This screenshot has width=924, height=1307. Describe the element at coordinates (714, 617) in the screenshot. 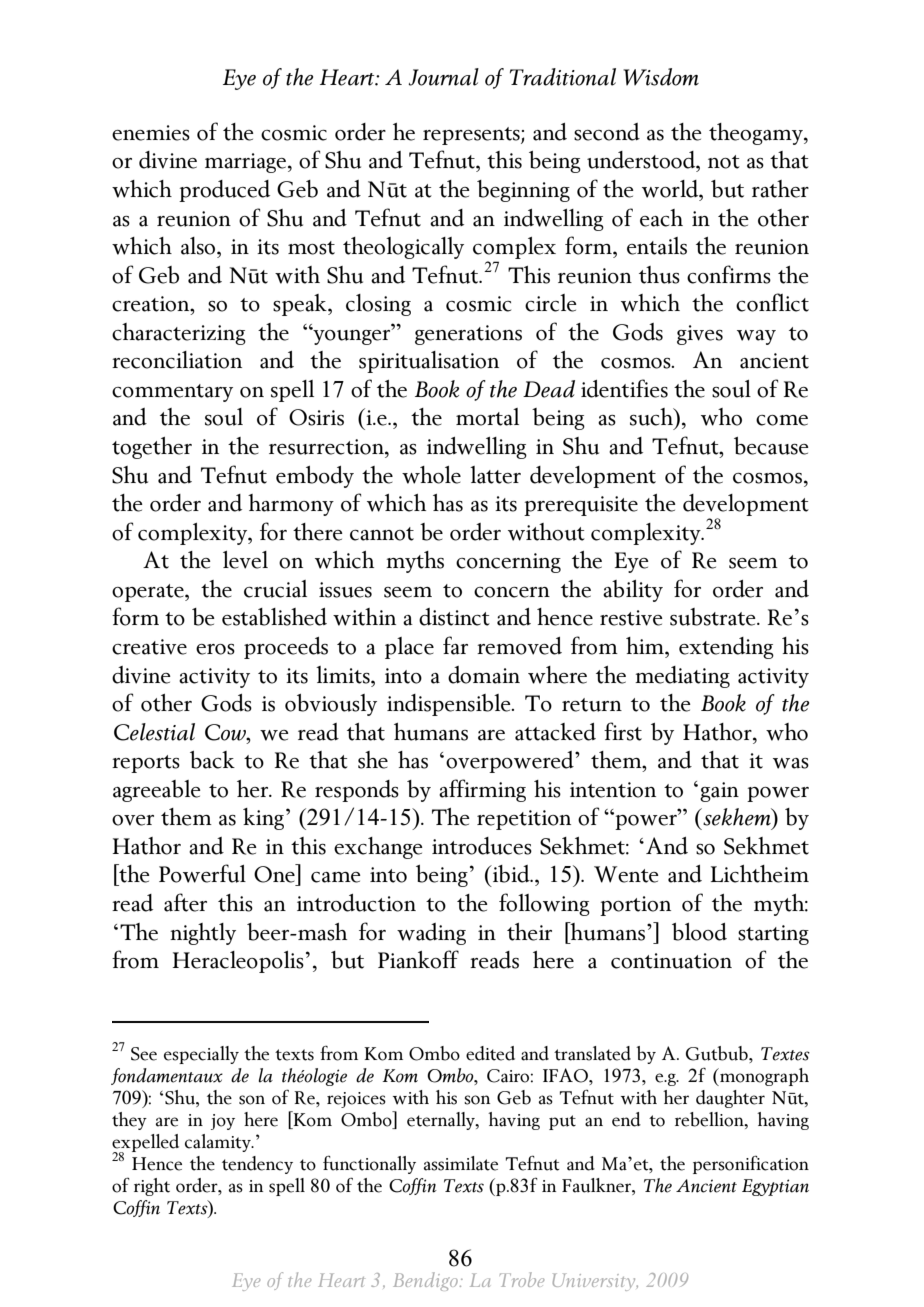

I see `substrate` at that location.
